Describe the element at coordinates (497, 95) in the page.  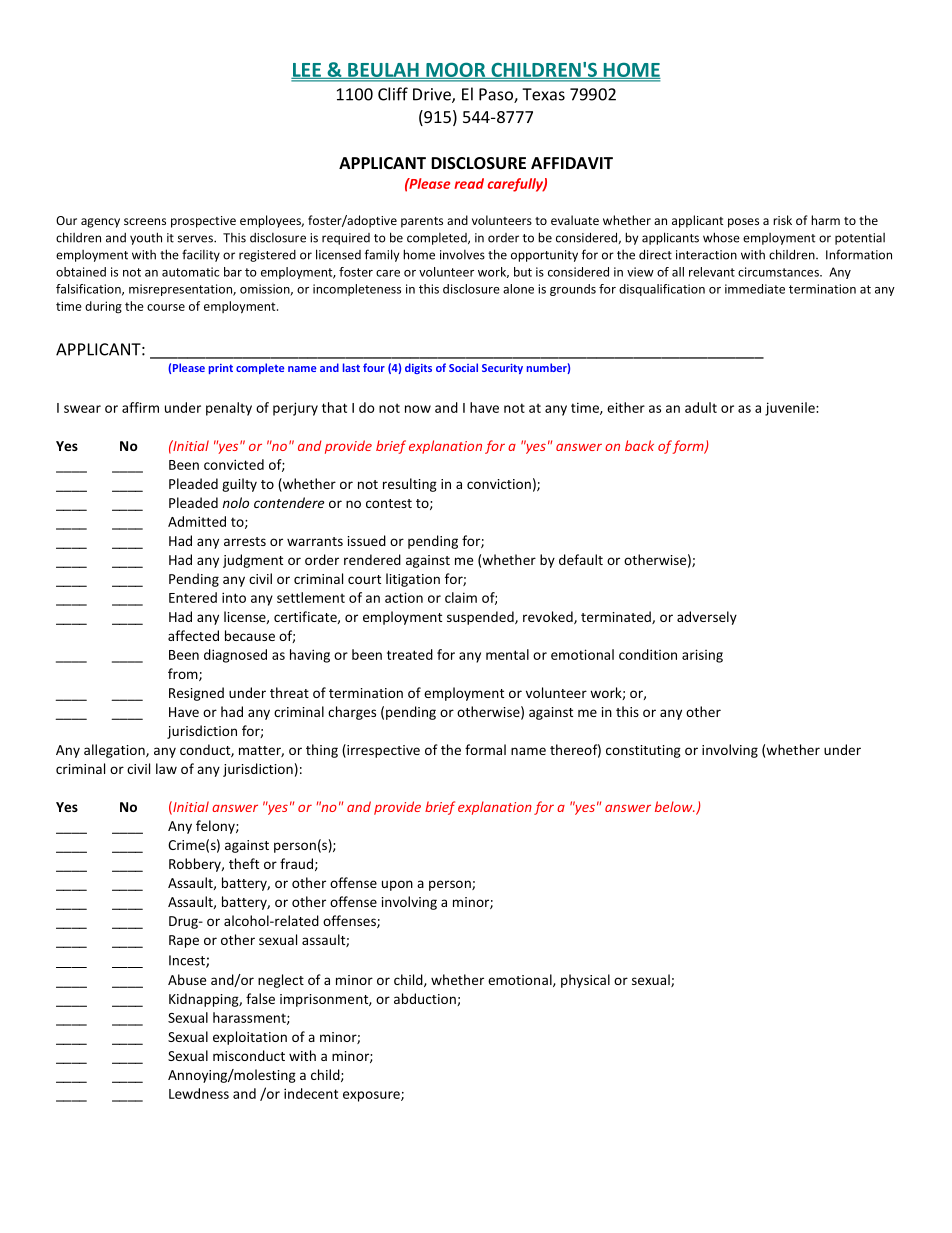
I see `Paso` at that location.
